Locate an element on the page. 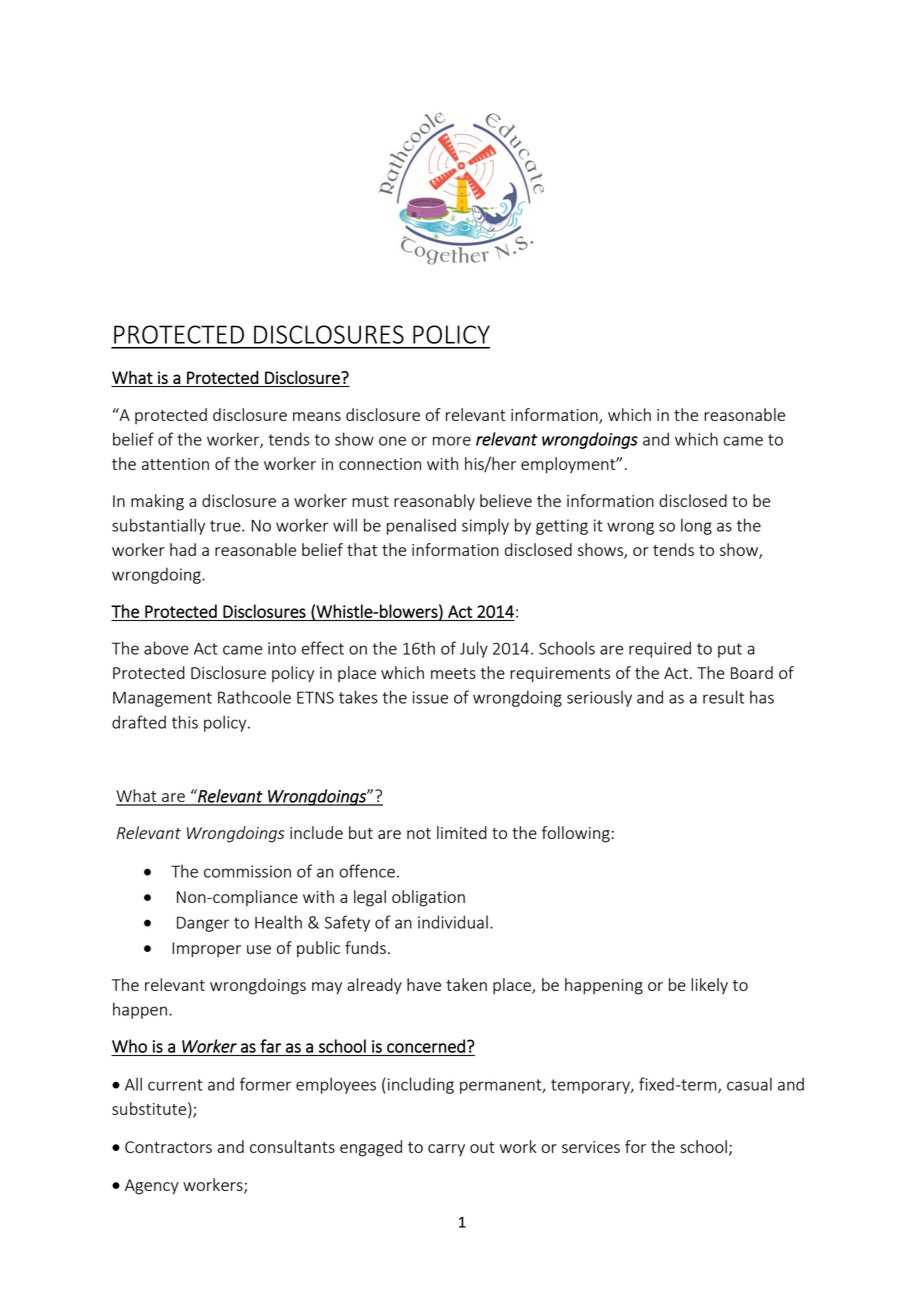  above is located at coordinates (166, 648).
